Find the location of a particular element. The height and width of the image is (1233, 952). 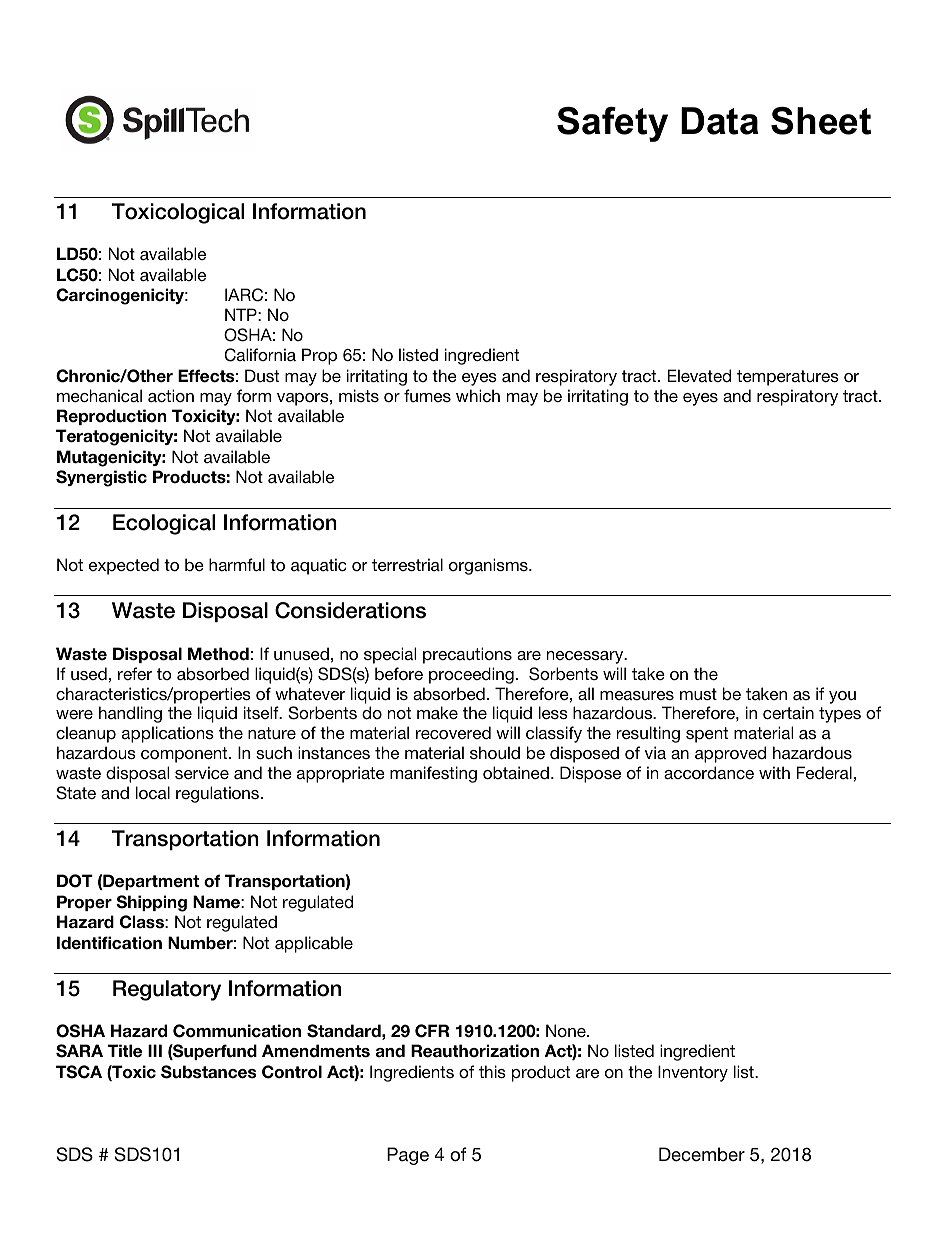

action is located at coordinates (171, 395).
